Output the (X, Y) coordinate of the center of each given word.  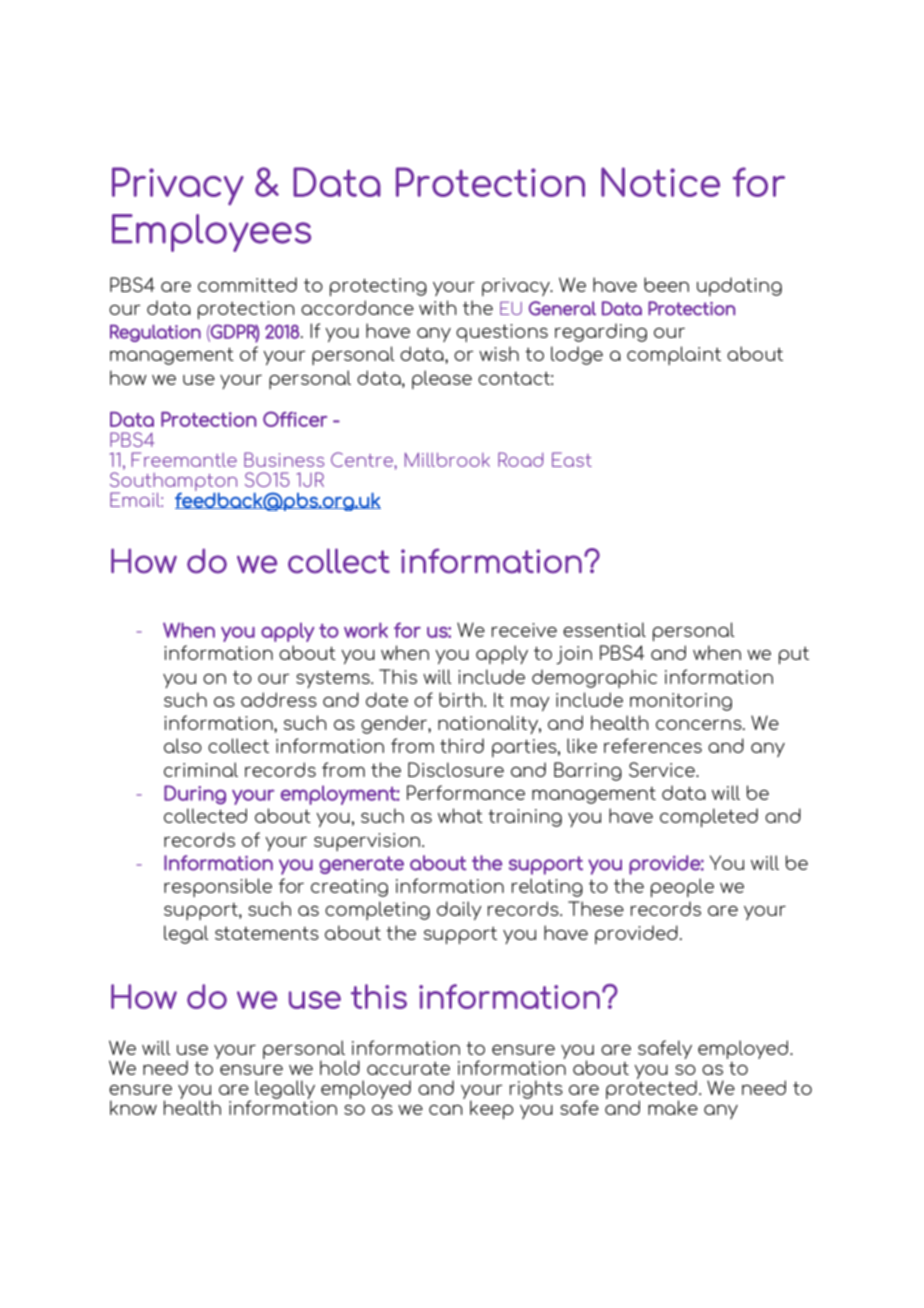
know (133, 1107)
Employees (211, 233)
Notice (660, 182)
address (279, 699)
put (794, 655)
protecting (378, 287)
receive (524, 630)
